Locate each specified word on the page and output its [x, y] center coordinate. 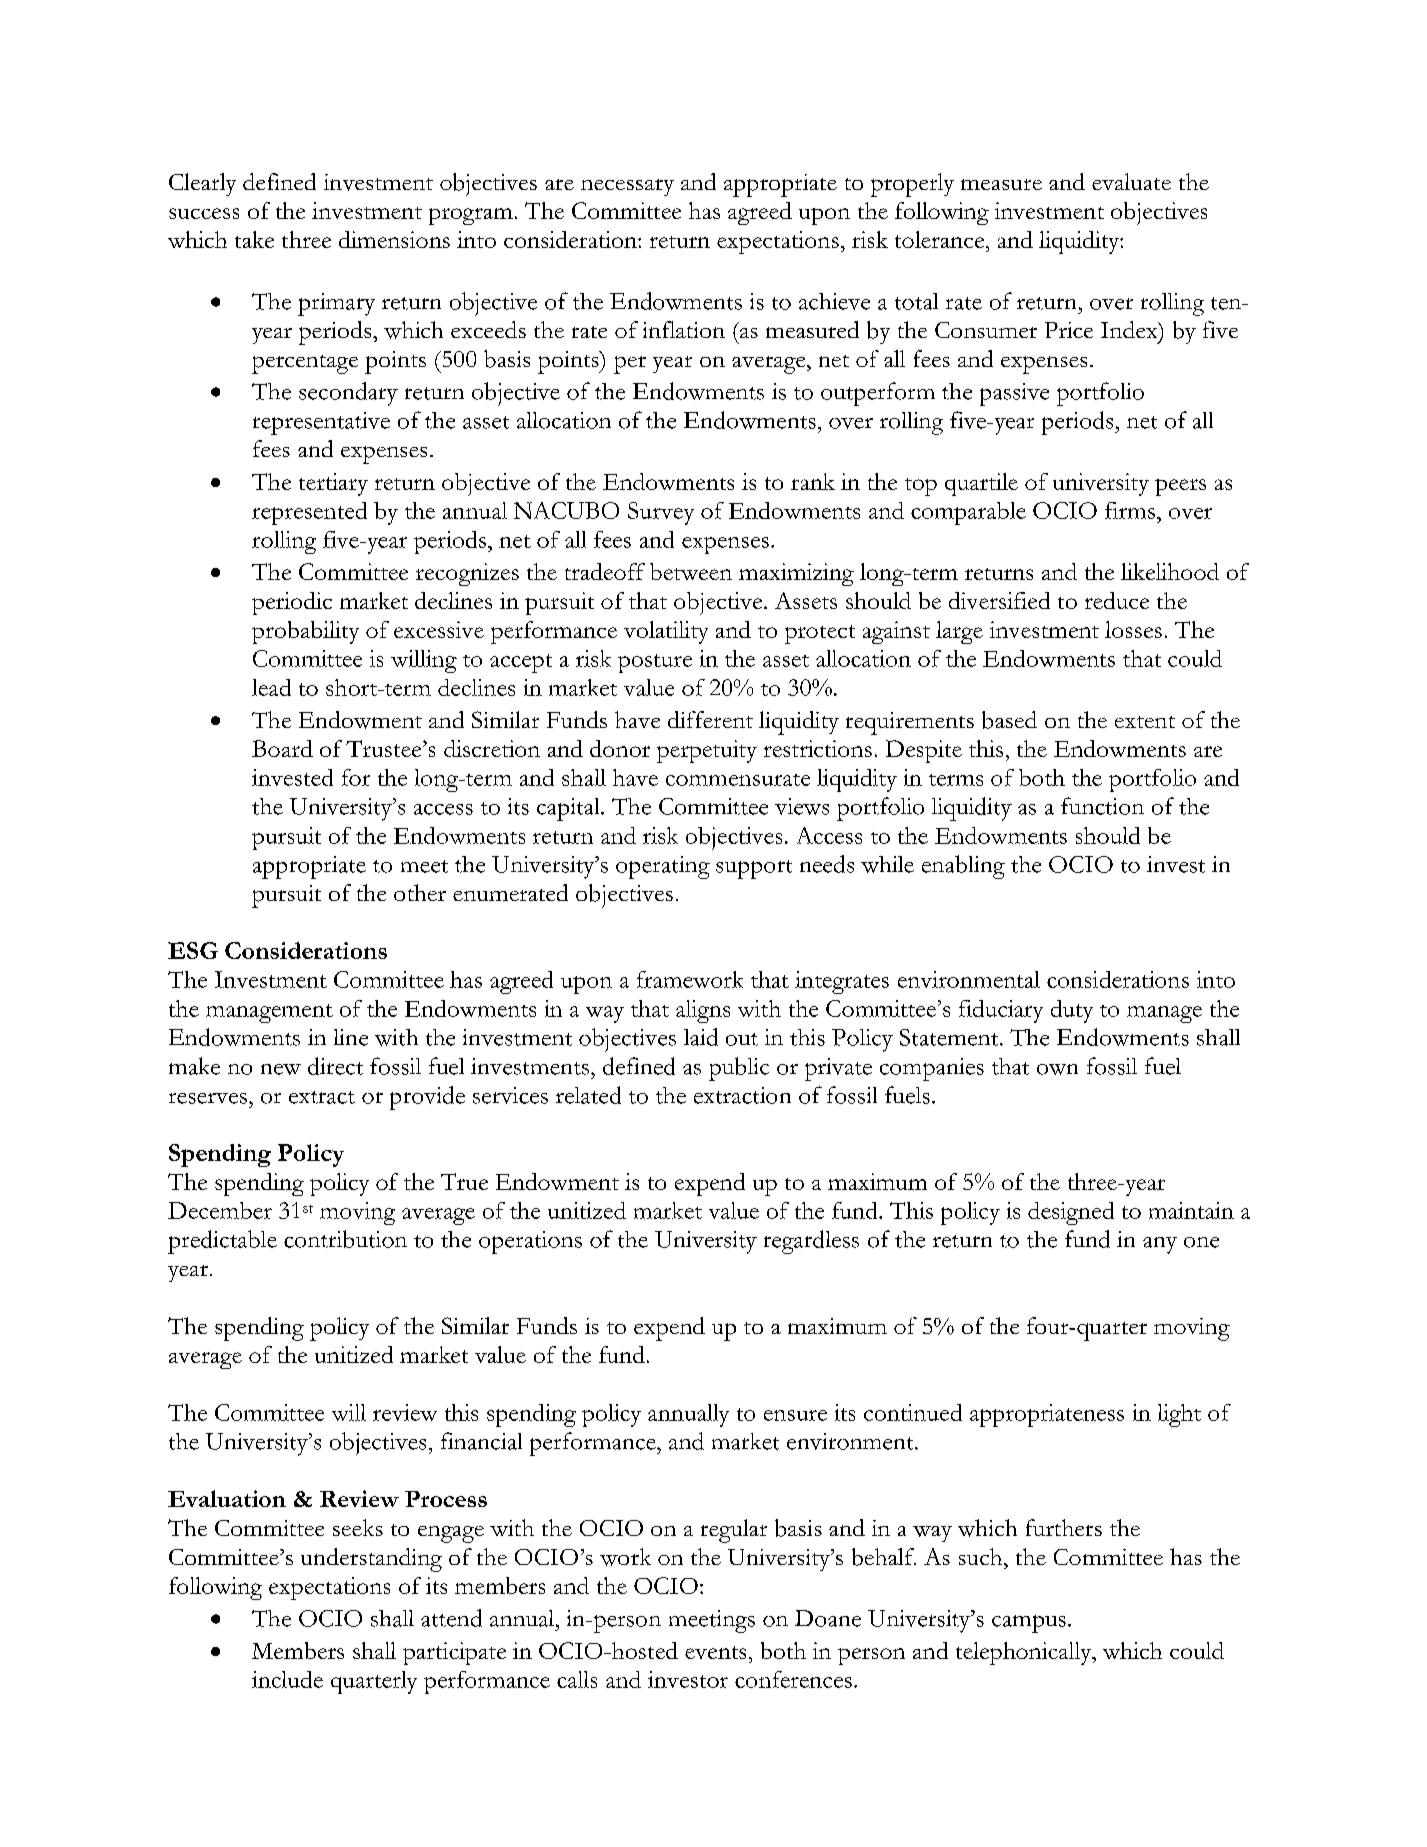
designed [1071, 1213]
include [287, 1679]
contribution [345, 1239]
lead [271, 687]
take [254, 239]
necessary [627, 187]
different [710, 719]
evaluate [1131, 181]
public [739, 1069]
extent [1145, 722]
